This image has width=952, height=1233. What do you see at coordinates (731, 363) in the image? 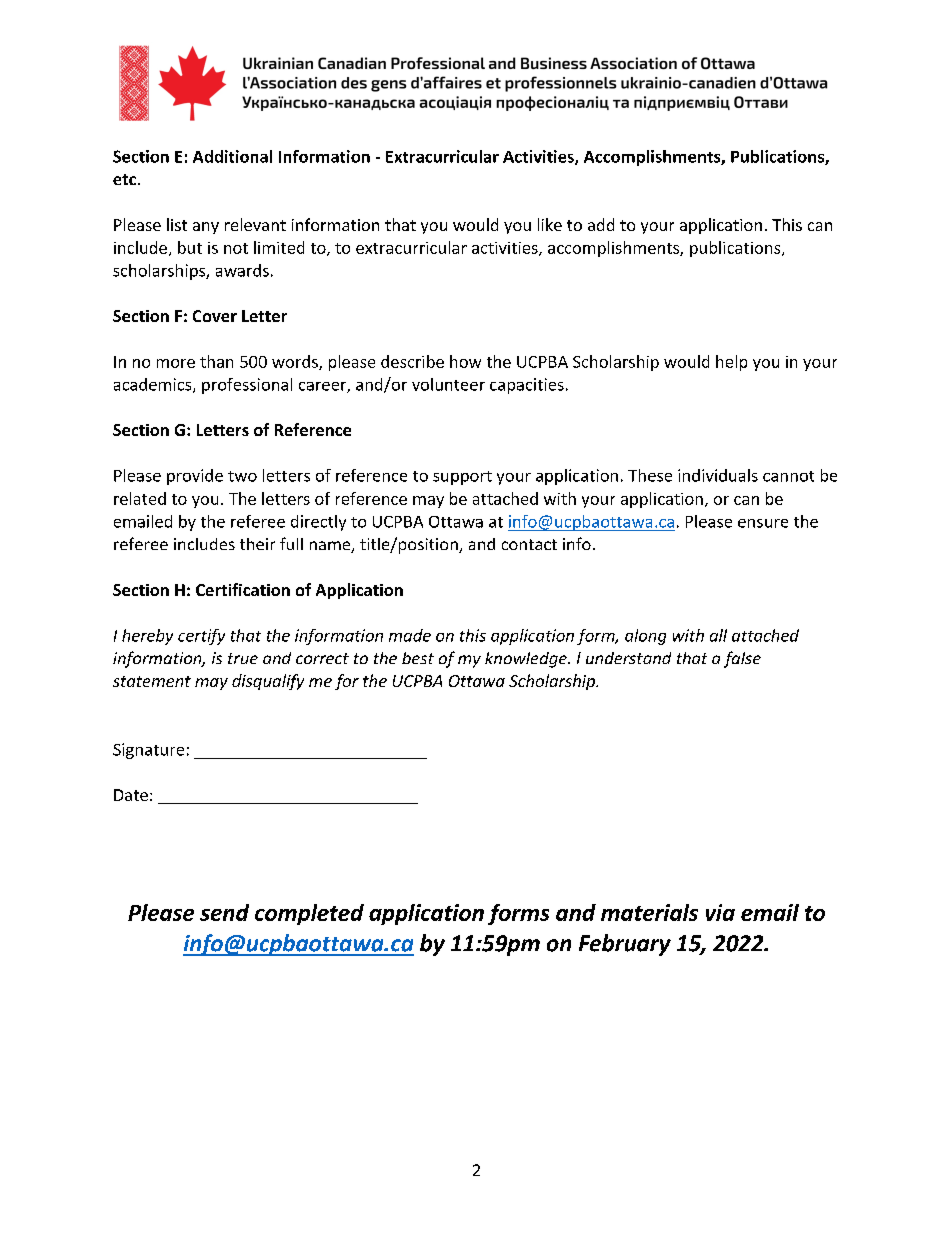
I see `help` at bounding box center [731, 363].
